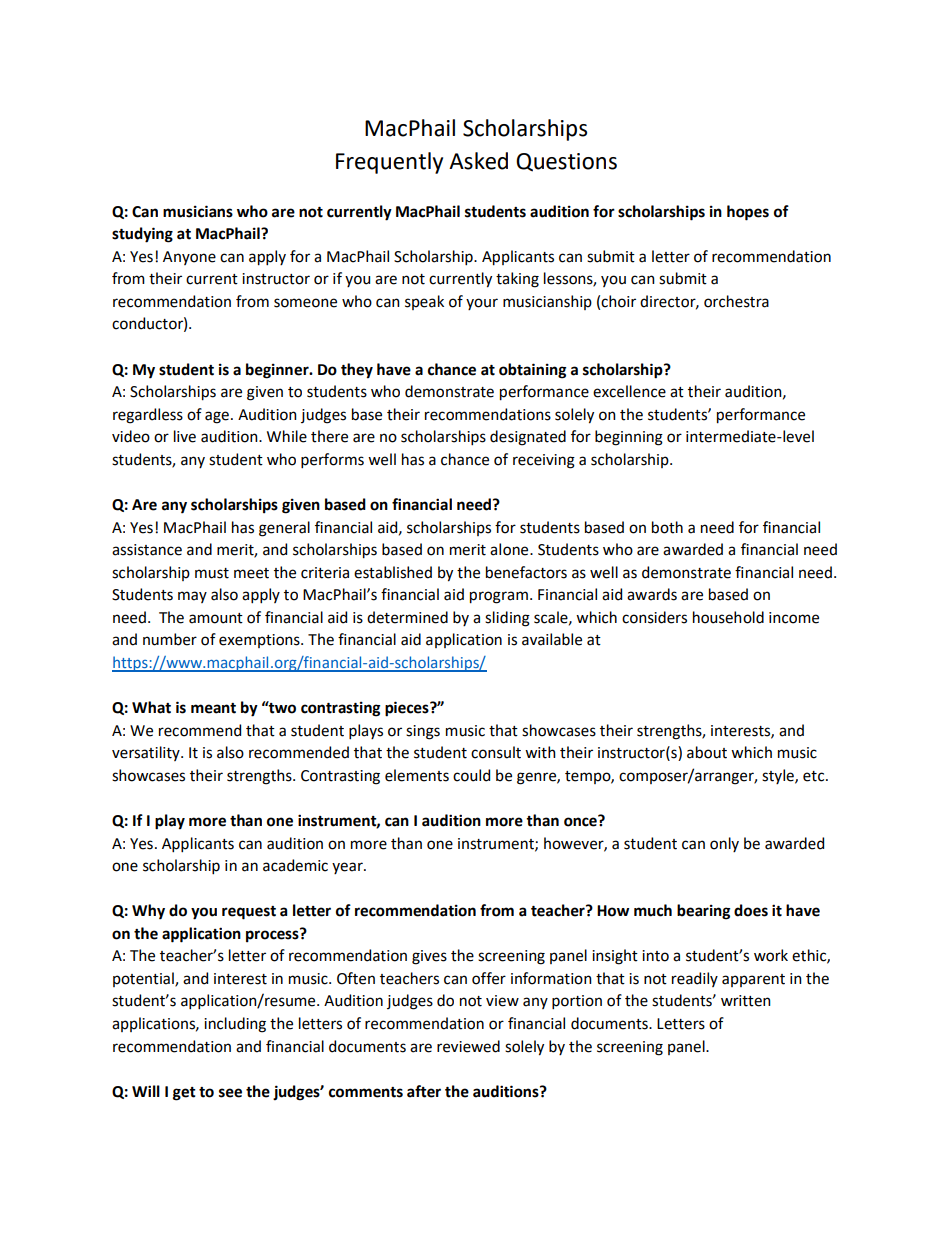 This screenshot has height=1233, width=952. Describe the element at coordinates (728, 617) in the screenshot. I see `household` at that location.
